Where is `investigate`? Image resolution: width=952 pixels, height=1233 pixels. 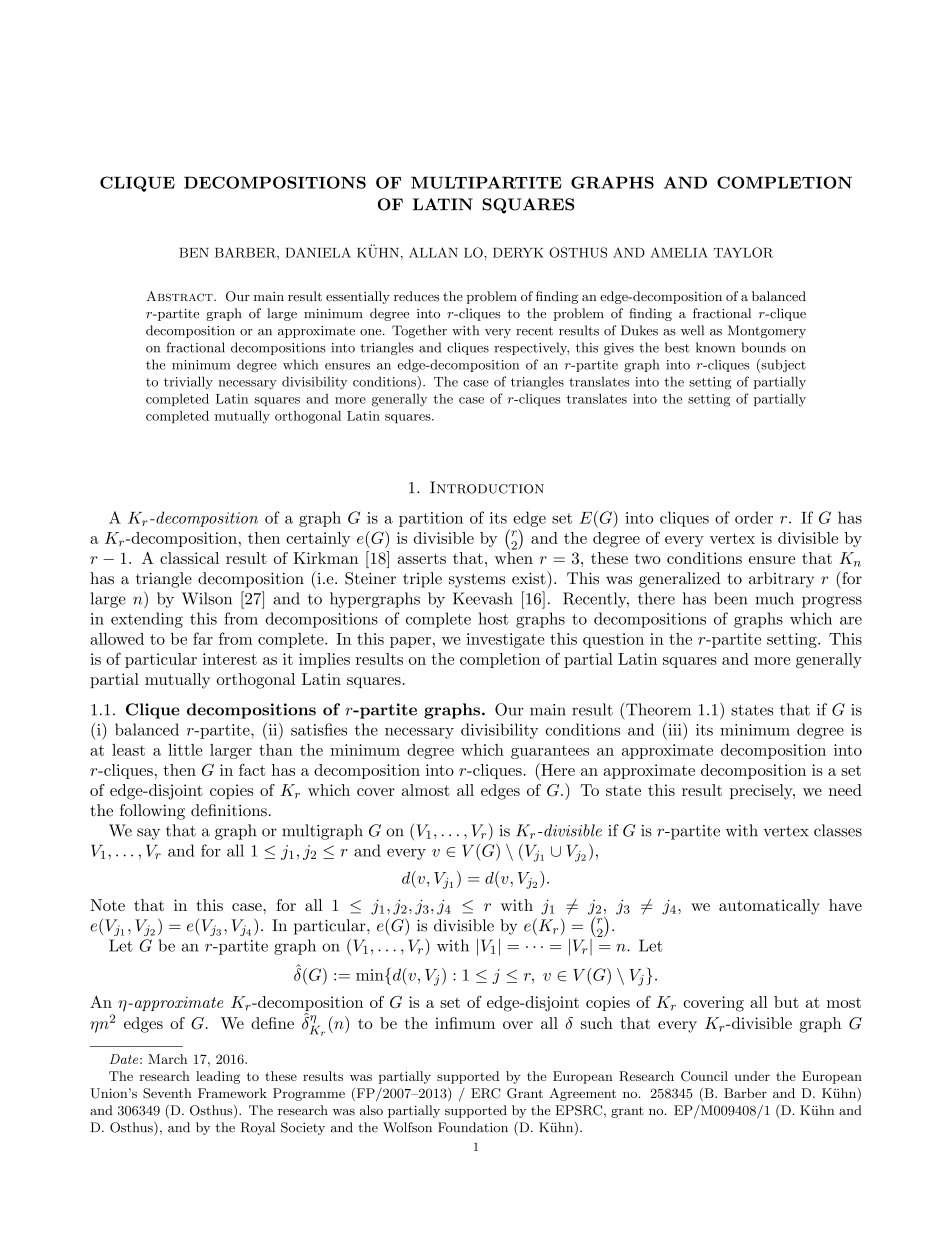
investigate is located at coordinates (505, 640).
